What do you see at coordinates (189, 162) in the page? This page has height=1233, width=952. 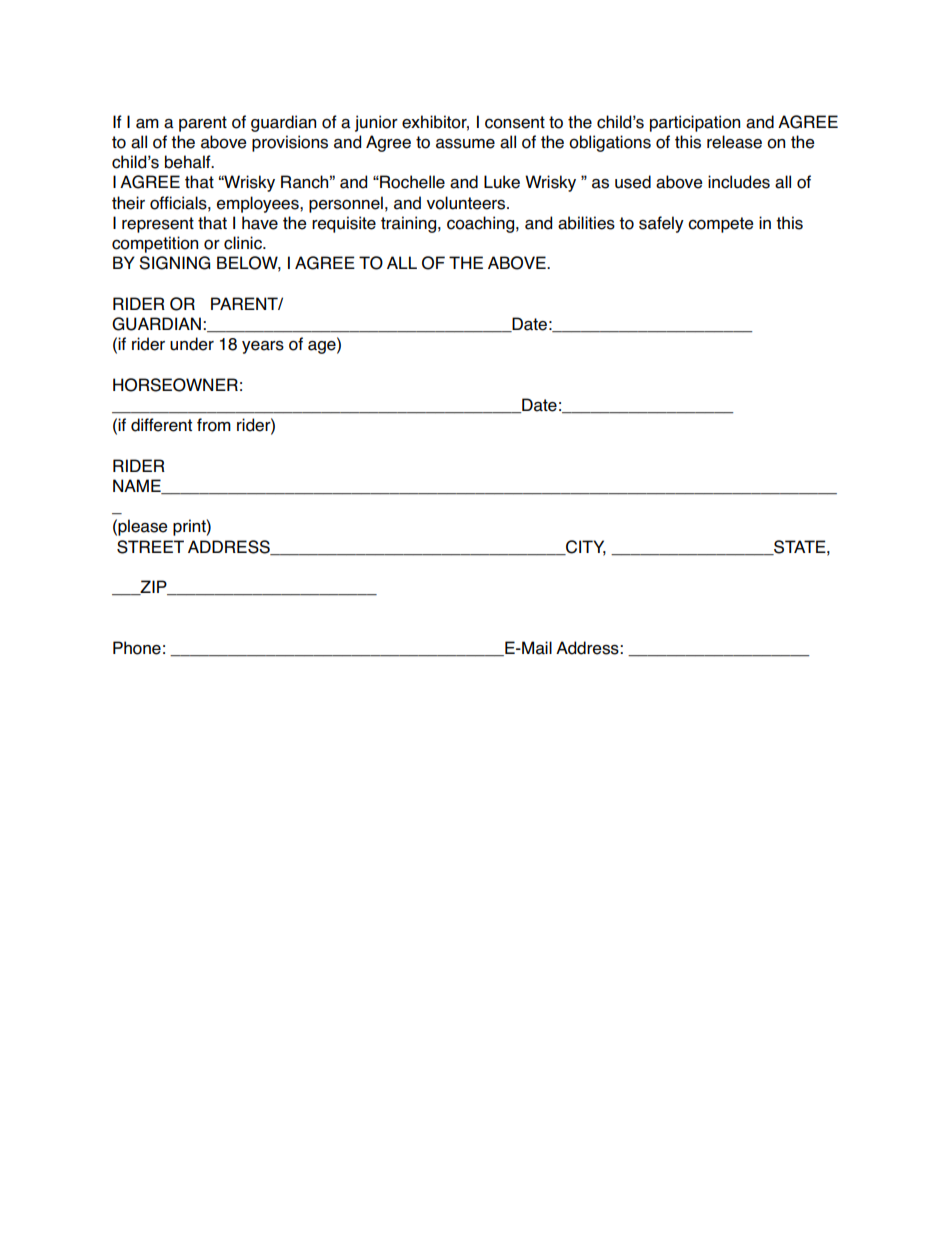 I see `behalf` at bounding box center [189, 162].
